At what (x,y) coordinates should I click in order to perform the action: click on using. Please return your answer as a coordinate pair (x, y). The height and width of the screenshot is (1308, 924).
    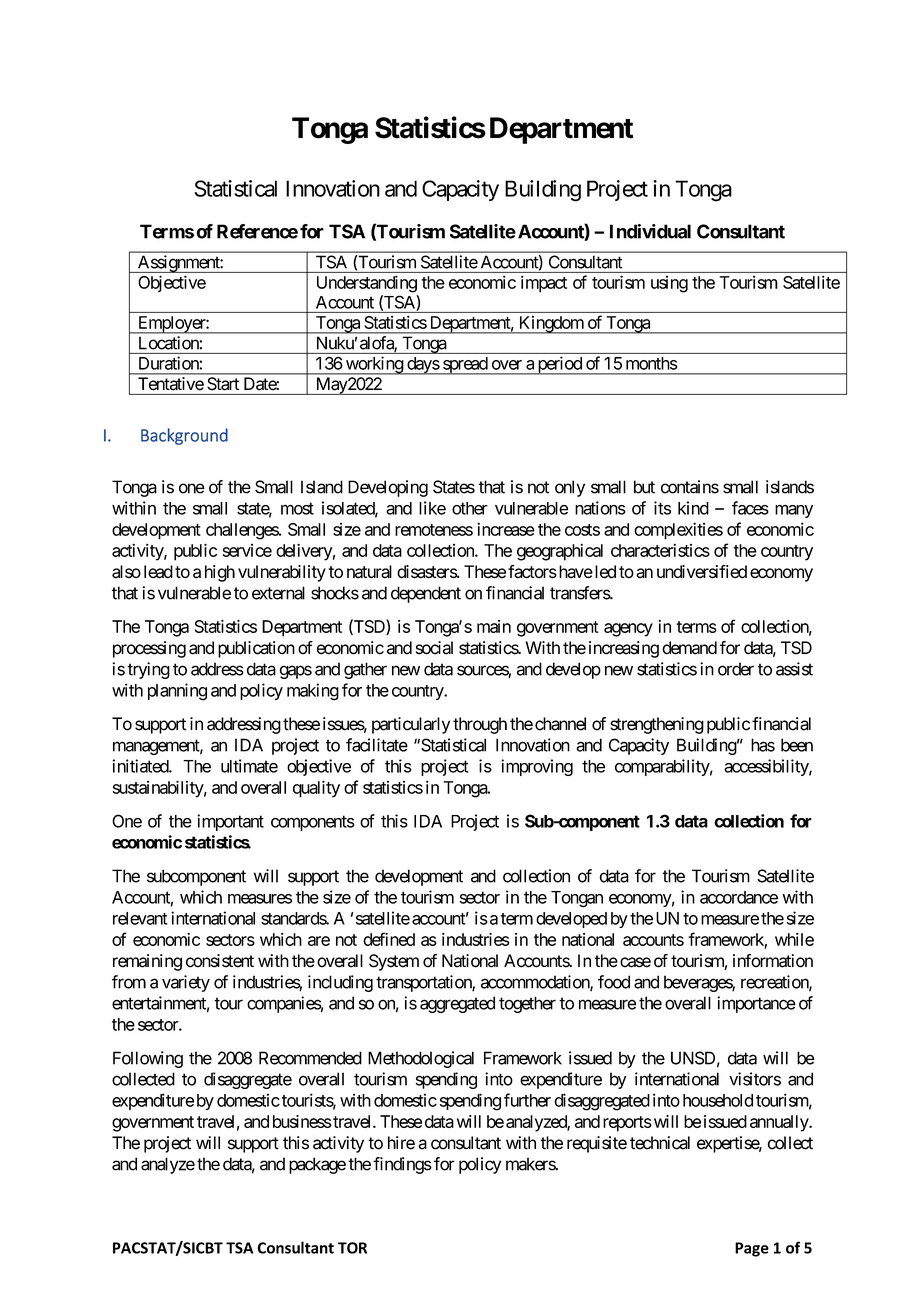
    Looking at the image, I should click on (669, 284).
